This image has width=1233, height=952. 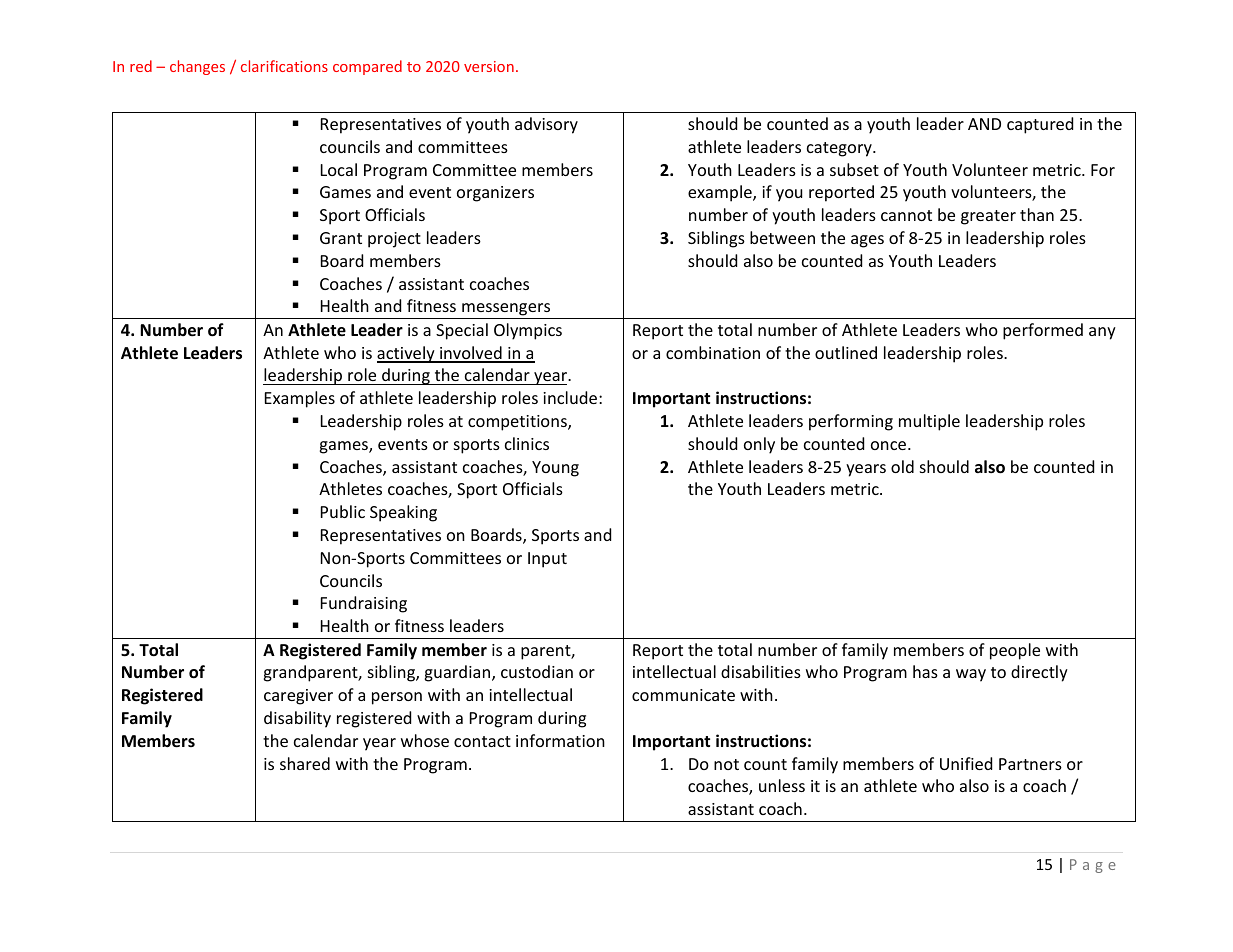 I want to click on Input, so click(x=547, y=560).
